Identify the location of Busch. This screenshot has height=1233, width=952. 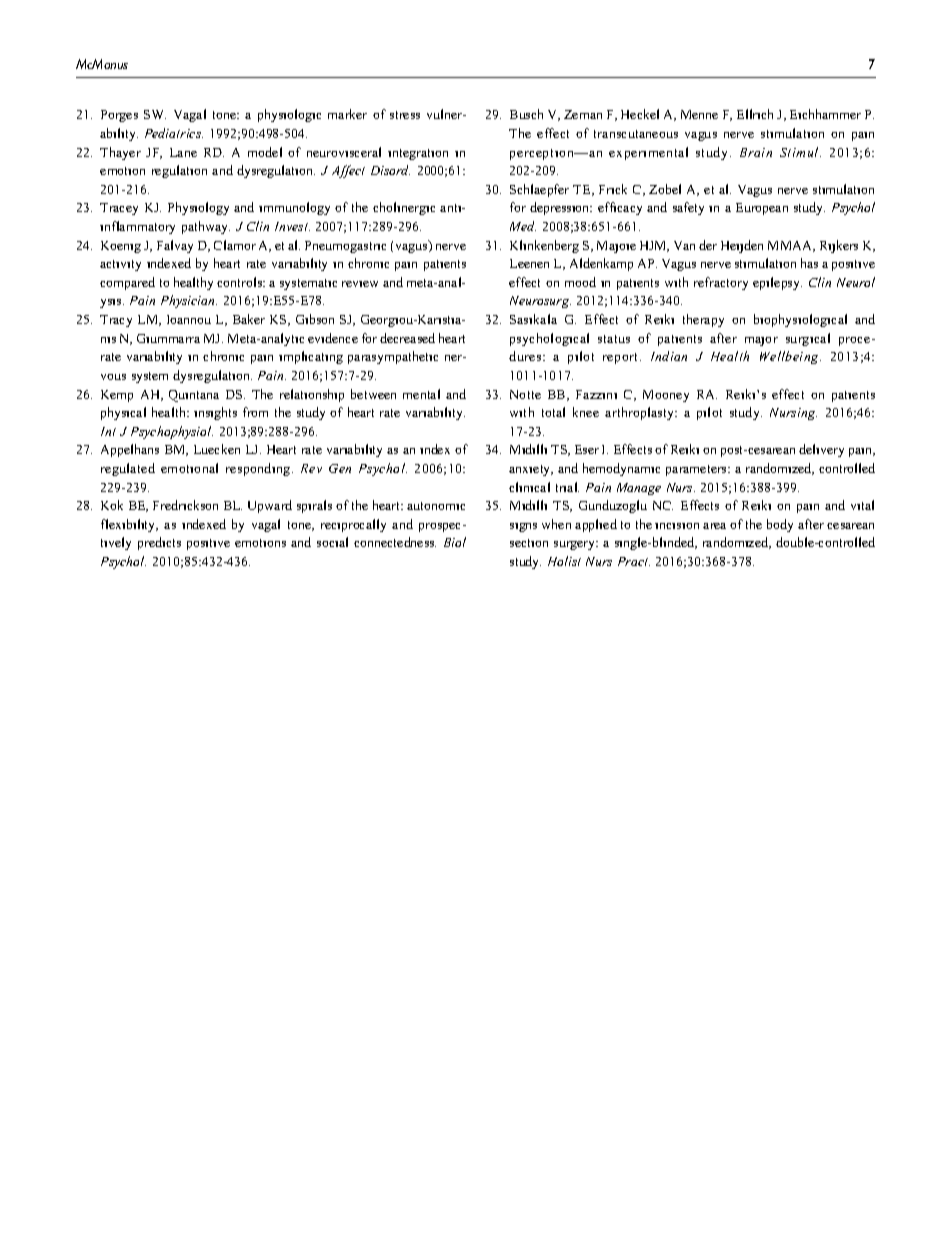
(526, 114).
